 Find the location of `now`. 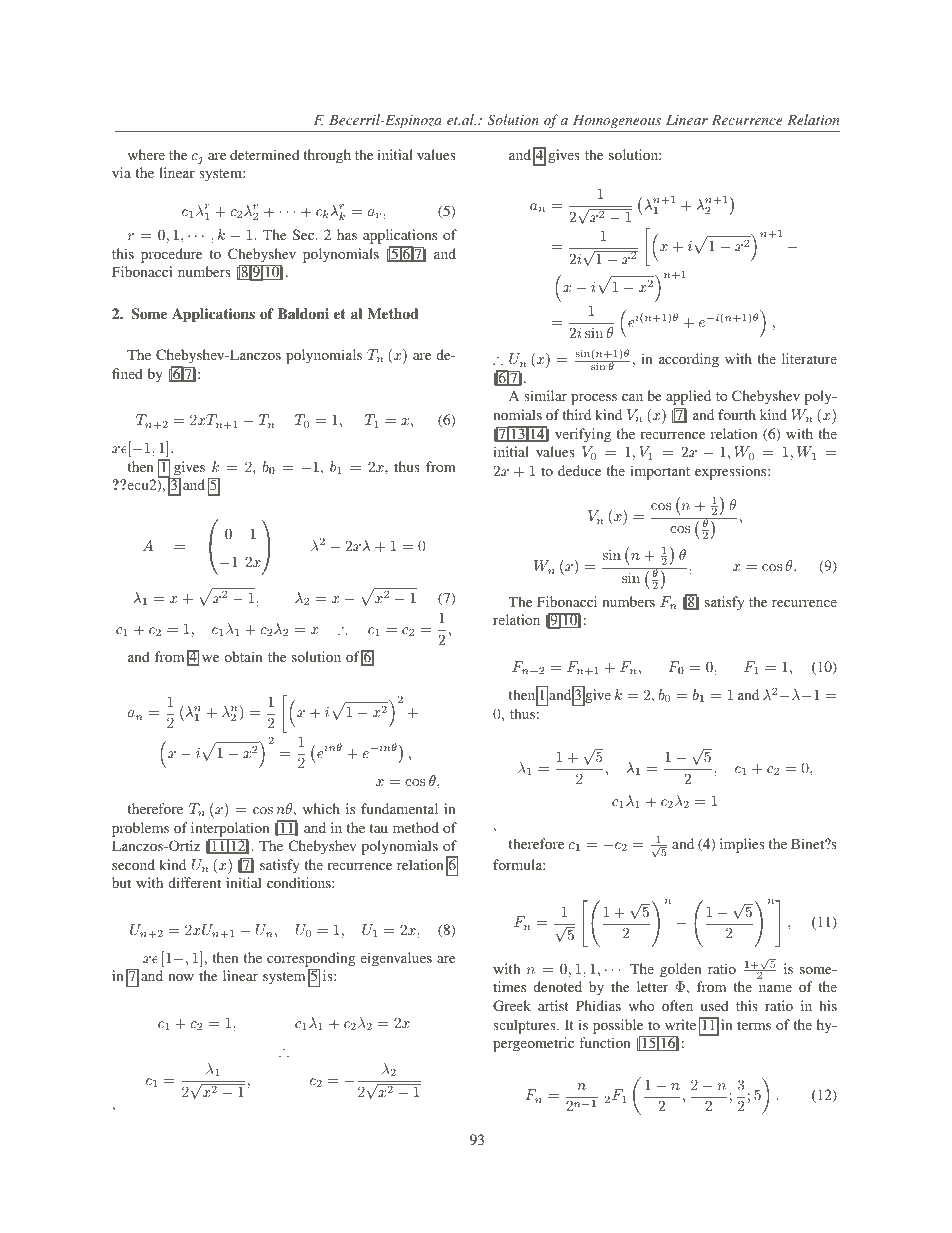

now is located at coordinates (181, 977).
